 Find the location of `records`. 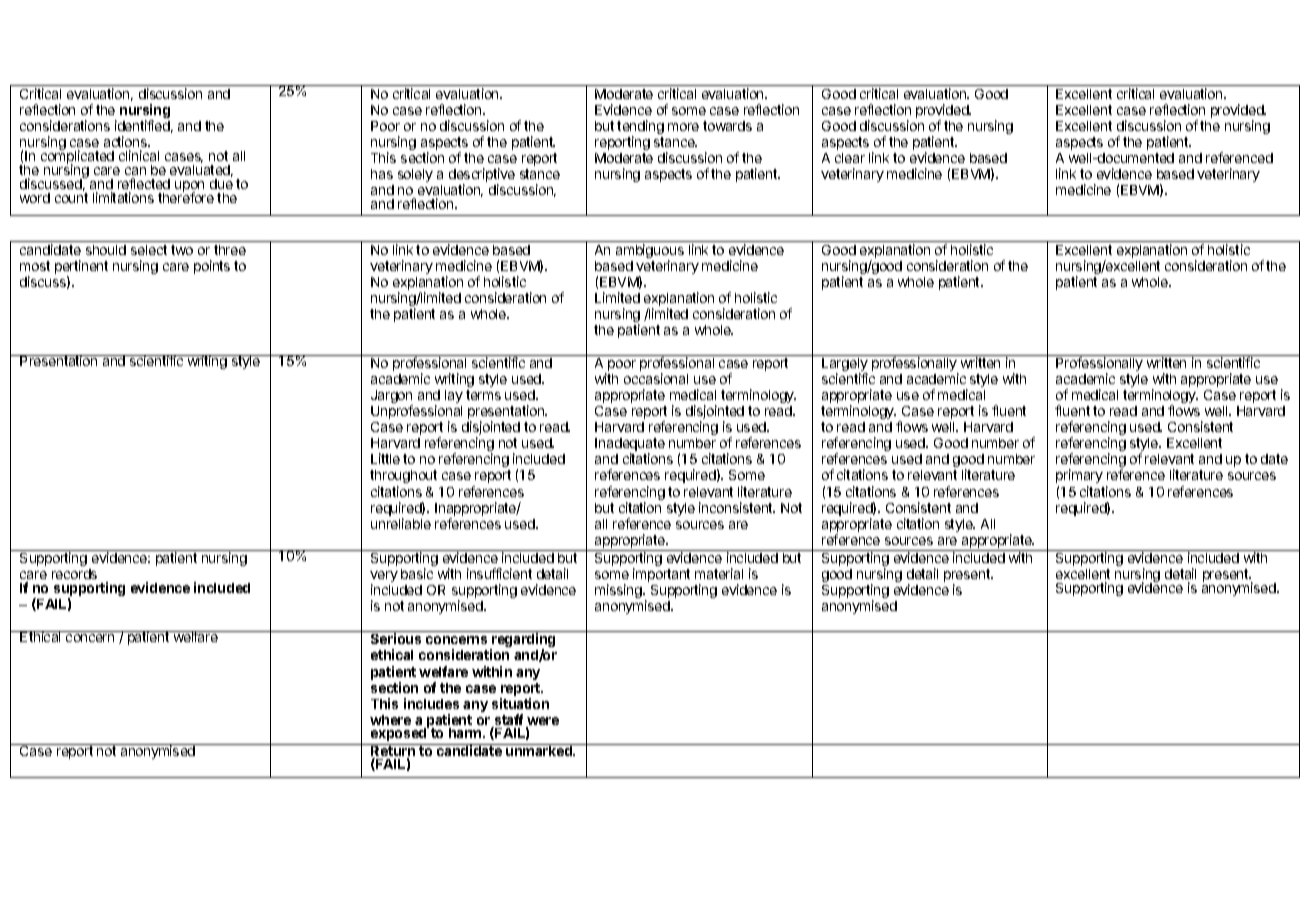

records is located at coordinates (74, 574).
